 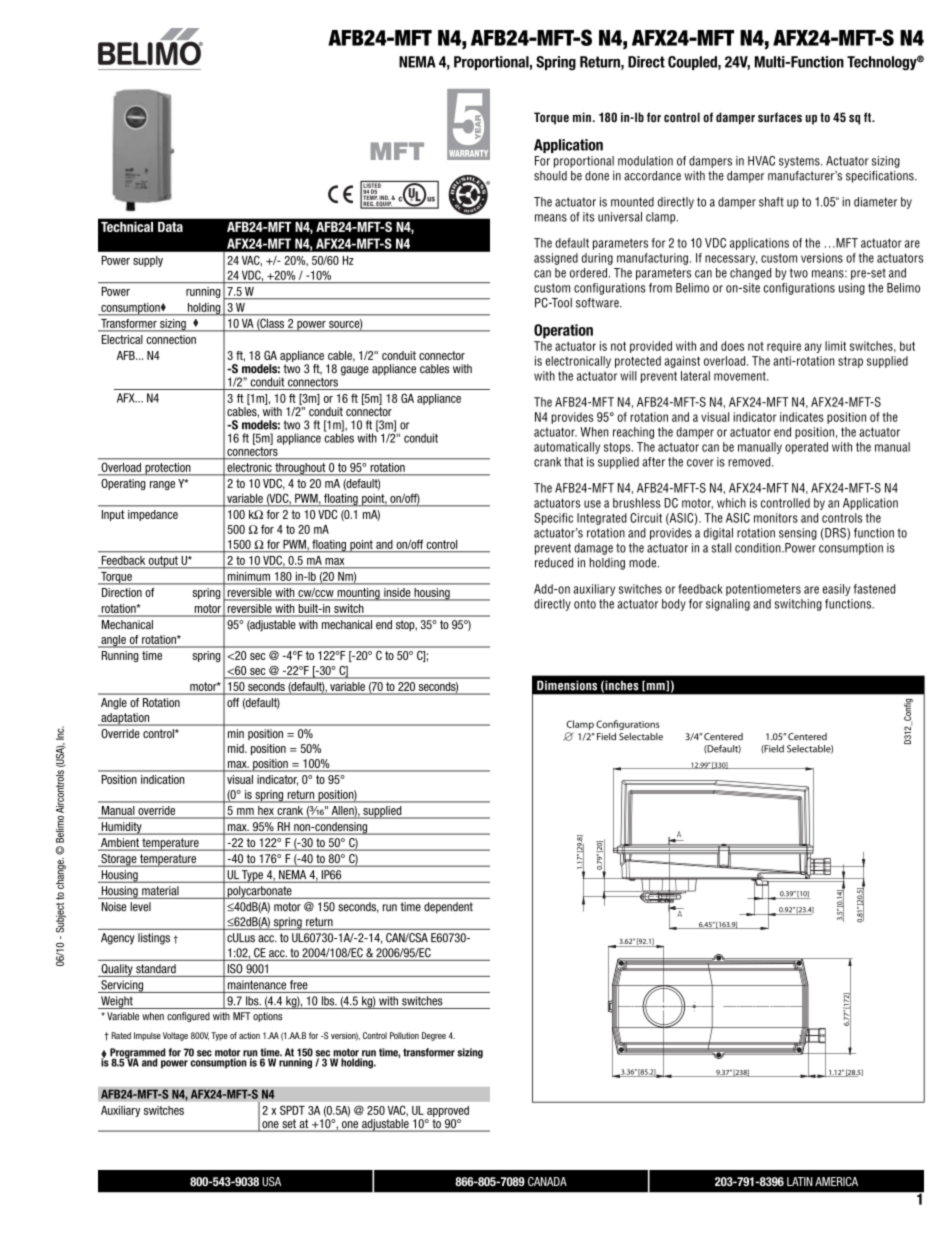 What do you see at coordinates (550, 176) in the screenshot?
I see `should` at bounding box center [550, 176].
